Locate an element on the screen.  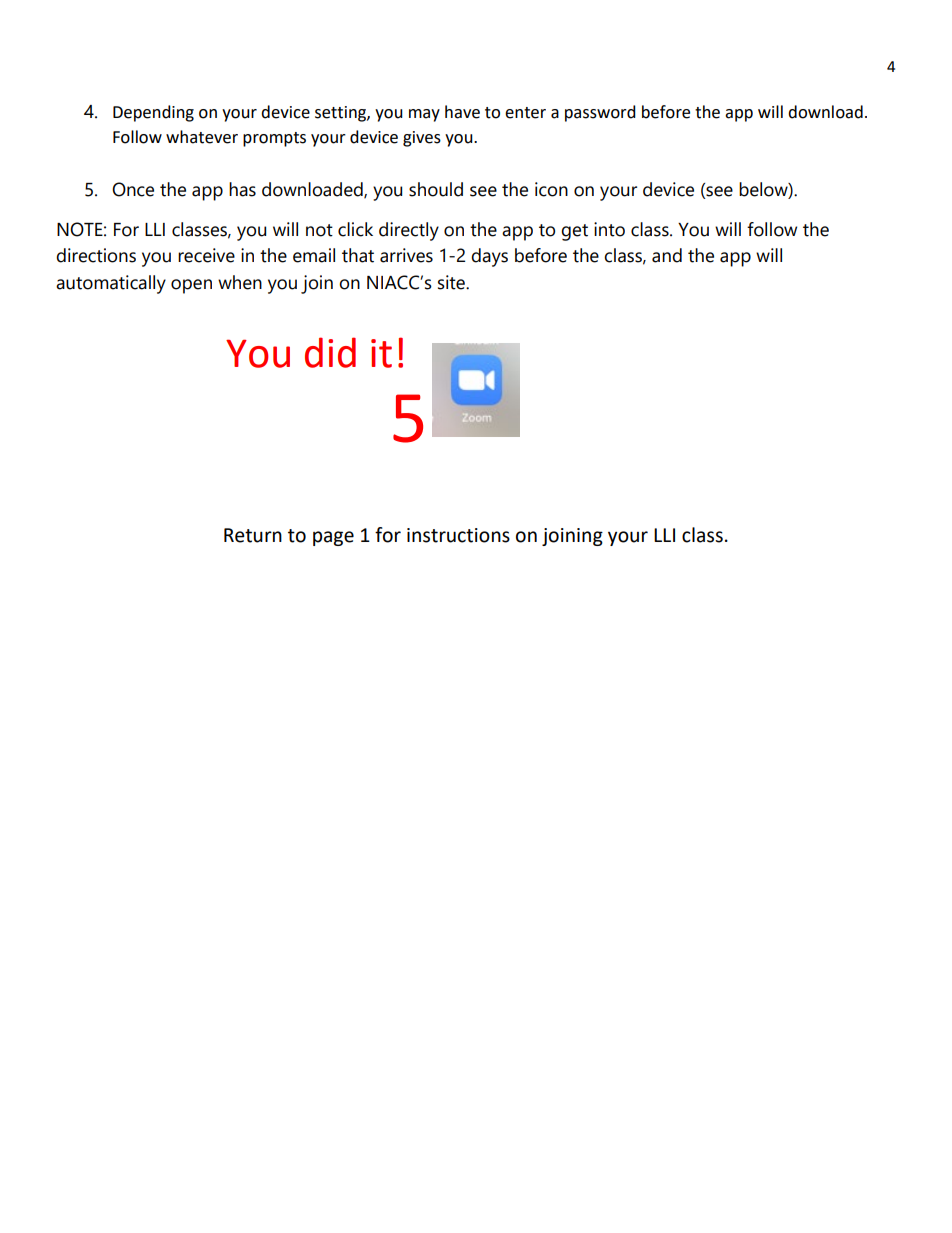
Return is located at coordinates (253, 535).
